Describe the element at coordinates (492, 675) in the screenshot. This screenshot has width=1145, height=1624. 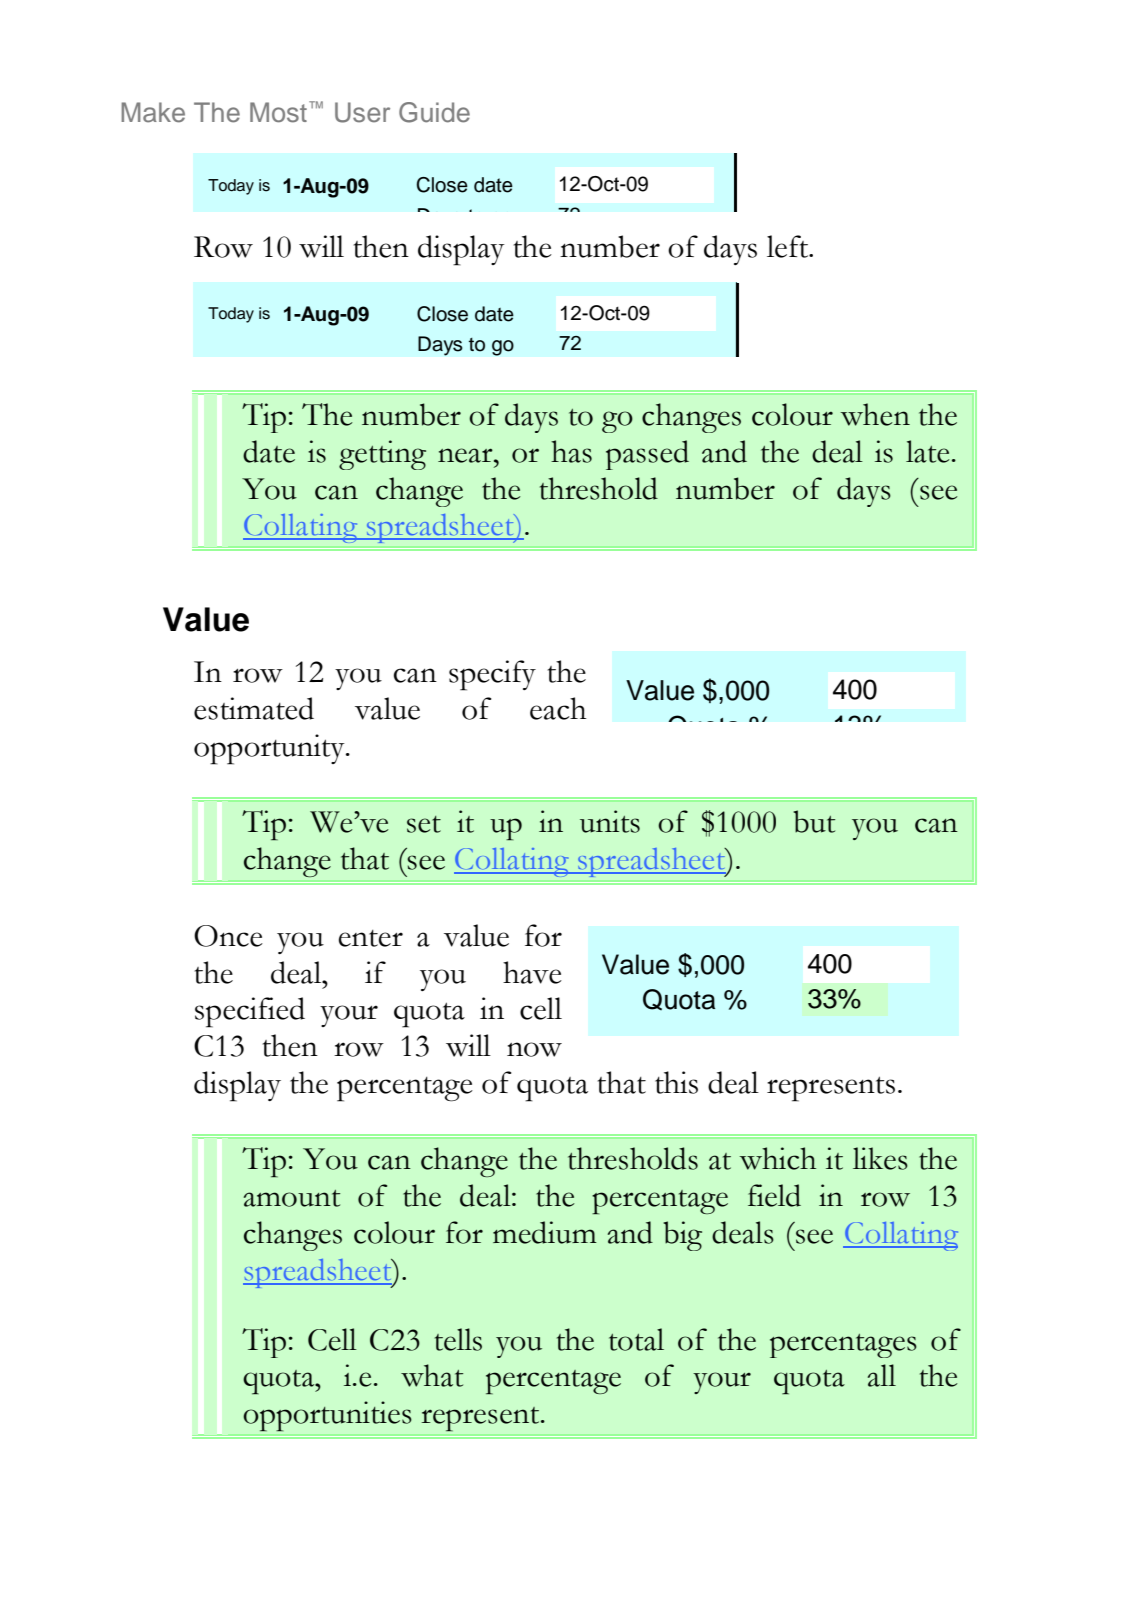
I see `specify` at that location.
